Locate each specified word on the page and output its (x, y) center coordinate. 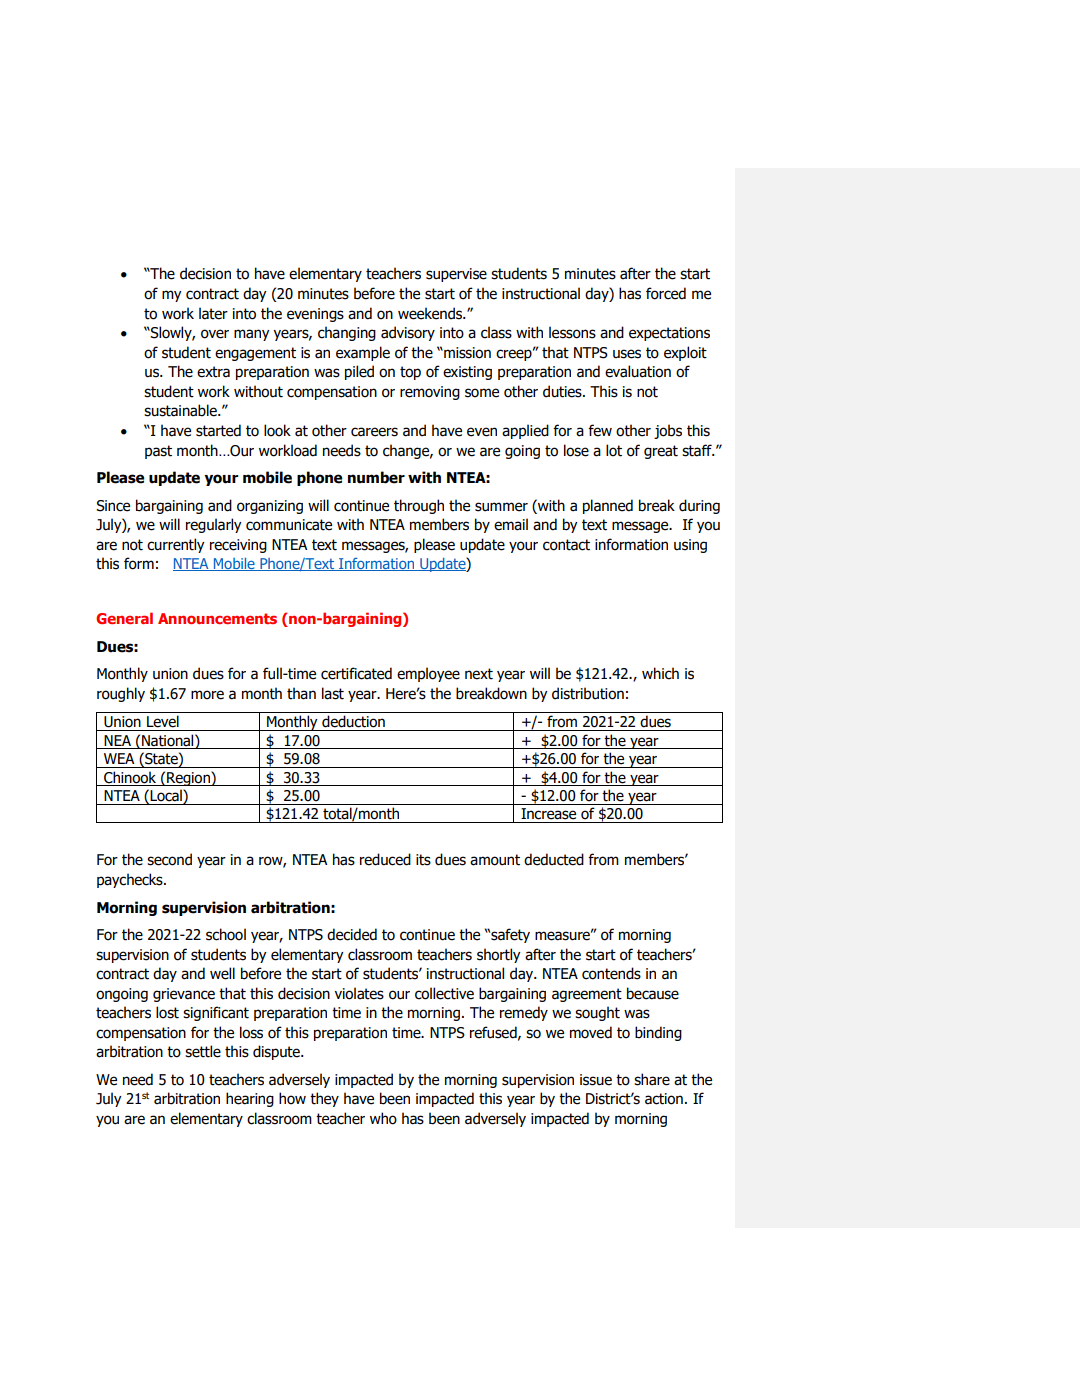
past (158, 452)
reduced (385, 859)
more (207, 695)
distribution (588, 693)
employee (428, 674)
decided (352, 934)
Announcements (217, 618)
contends (611, 973)
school (226, 934)
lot (614, 450)
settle (203, 1051)
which (660, 673)
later (213, 313)
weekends (431, 313)
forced (666, 293)
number (376, 477)
